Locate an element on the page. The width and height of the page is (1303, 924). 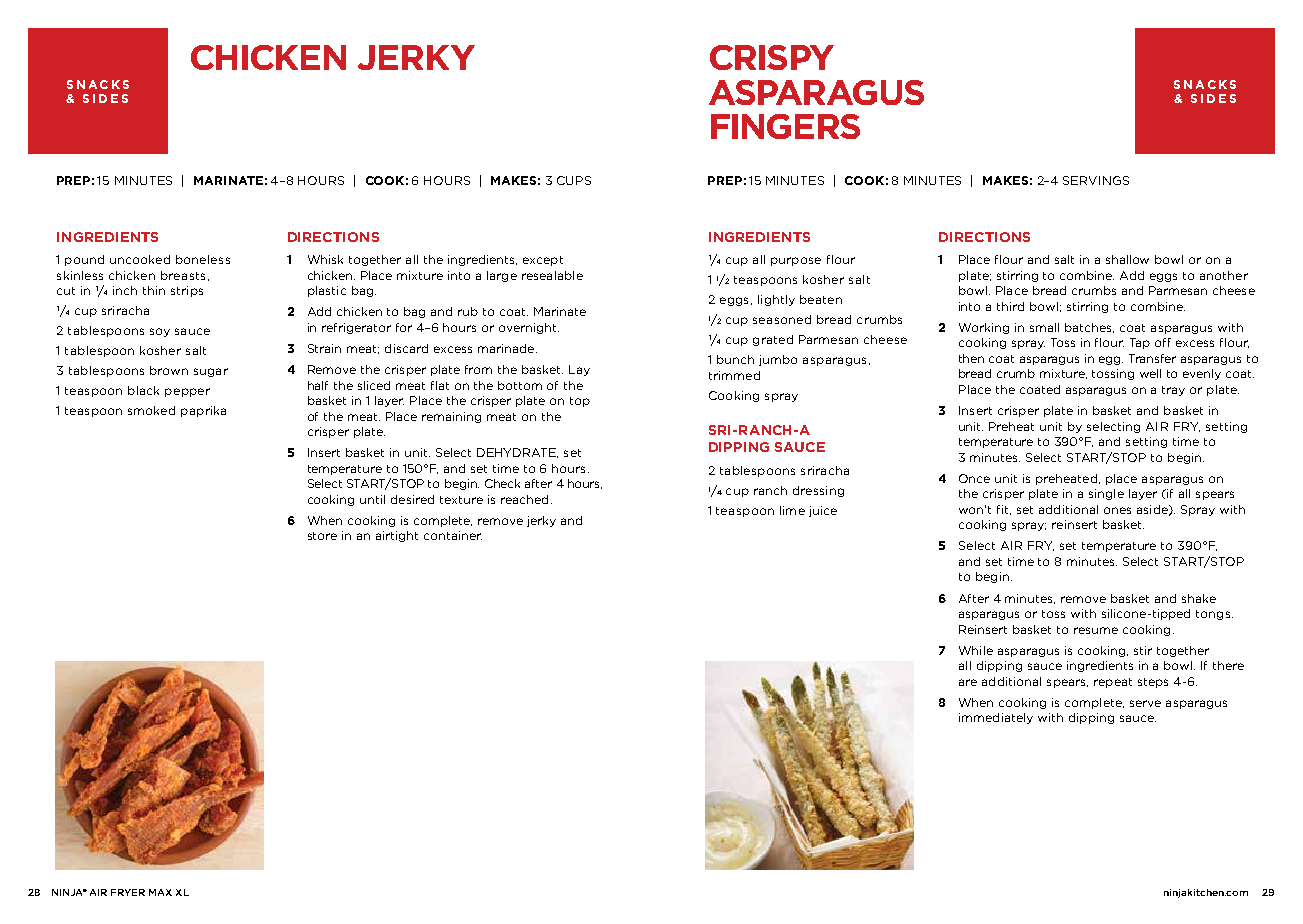
breasts is located at coordinates (183, 275).
